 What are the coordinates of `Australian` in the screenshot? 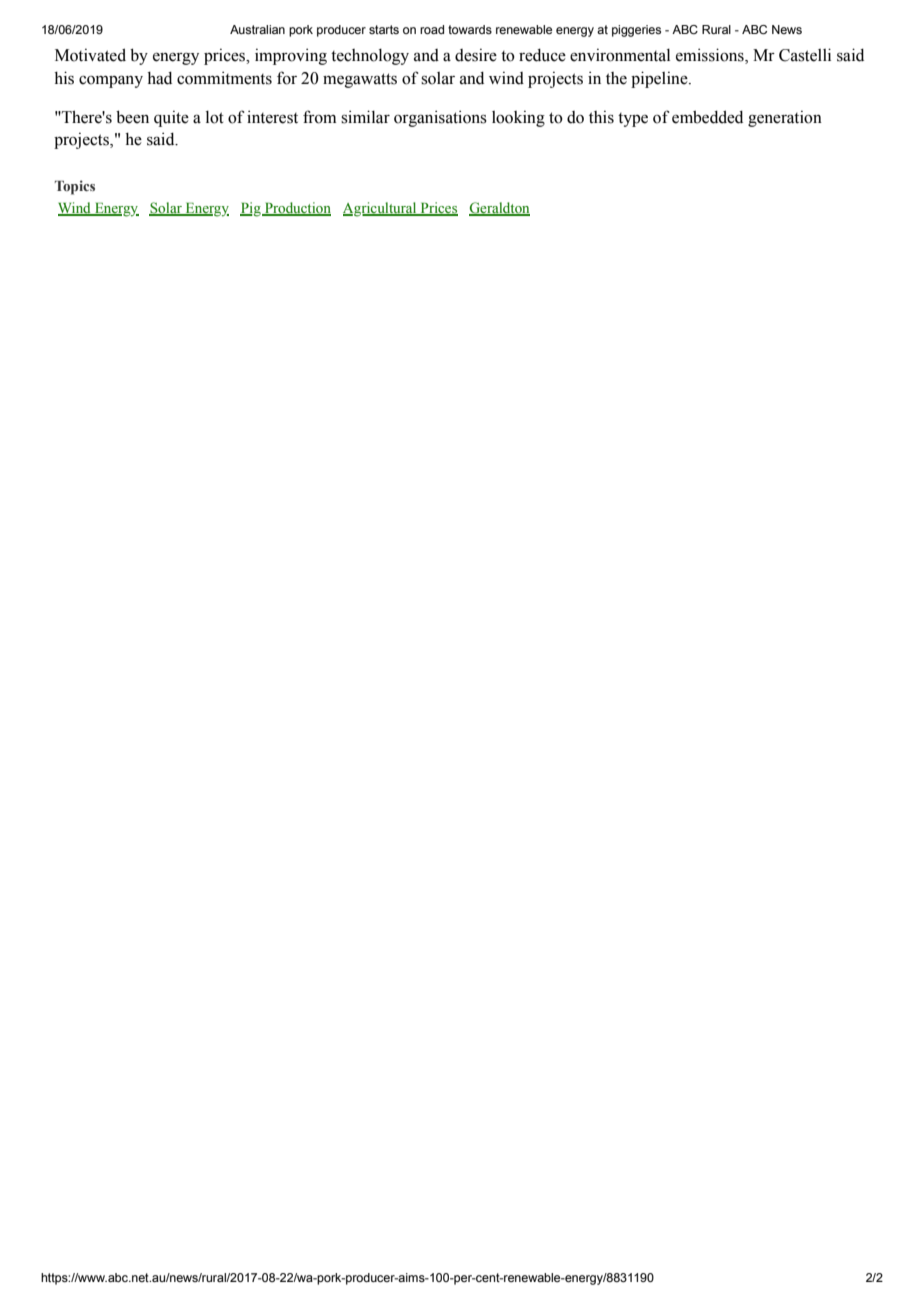 It's located at (257, 29).
